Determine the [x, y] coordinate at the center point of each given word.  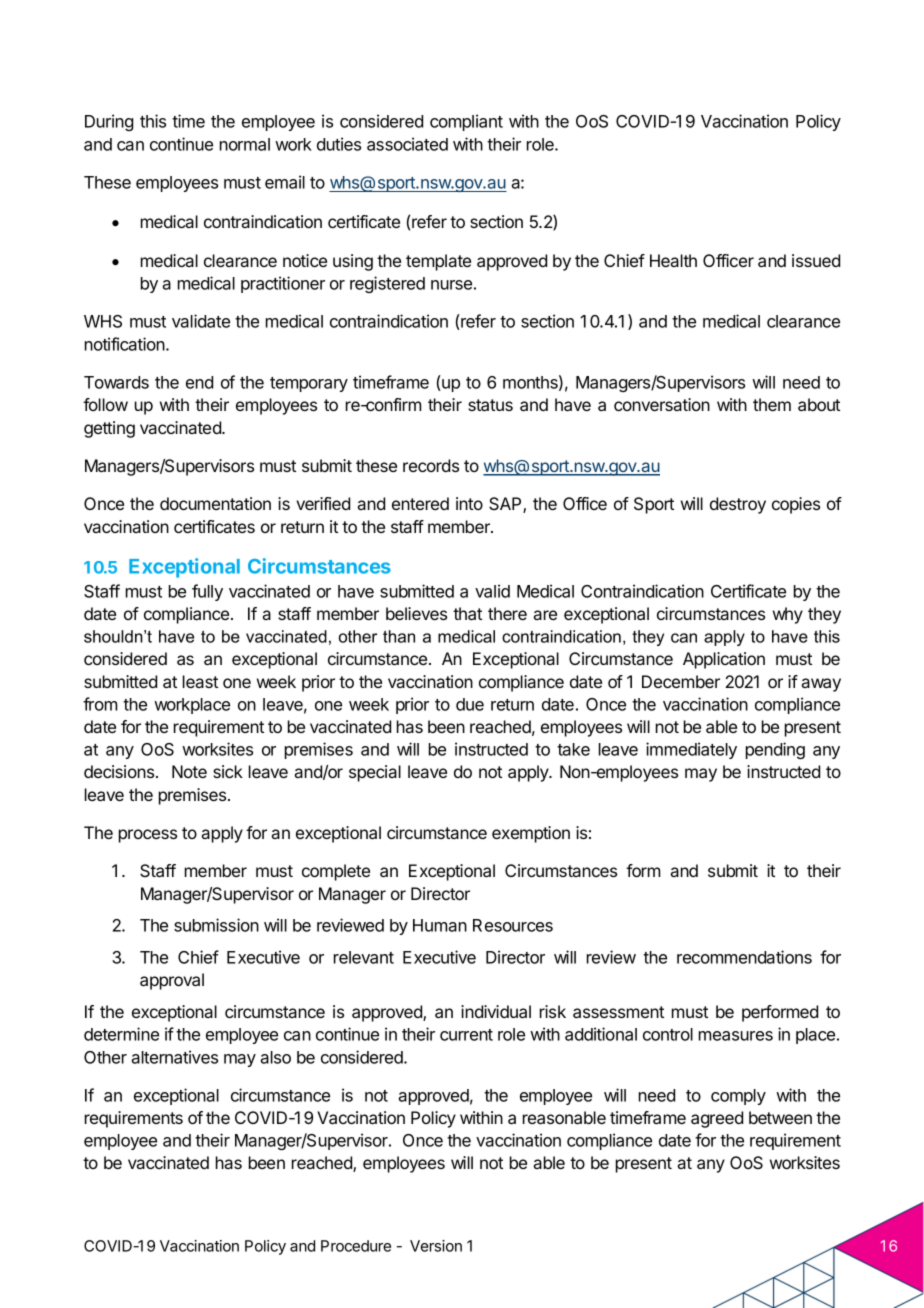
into [469, 503]
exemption [531, 834]
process [148, 836]
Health [673, 260]
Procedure [356, 1246]
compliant [466, 122]
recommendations [744, 957]
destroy [738, 505]
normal [245, 144]
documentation [215, 503]
